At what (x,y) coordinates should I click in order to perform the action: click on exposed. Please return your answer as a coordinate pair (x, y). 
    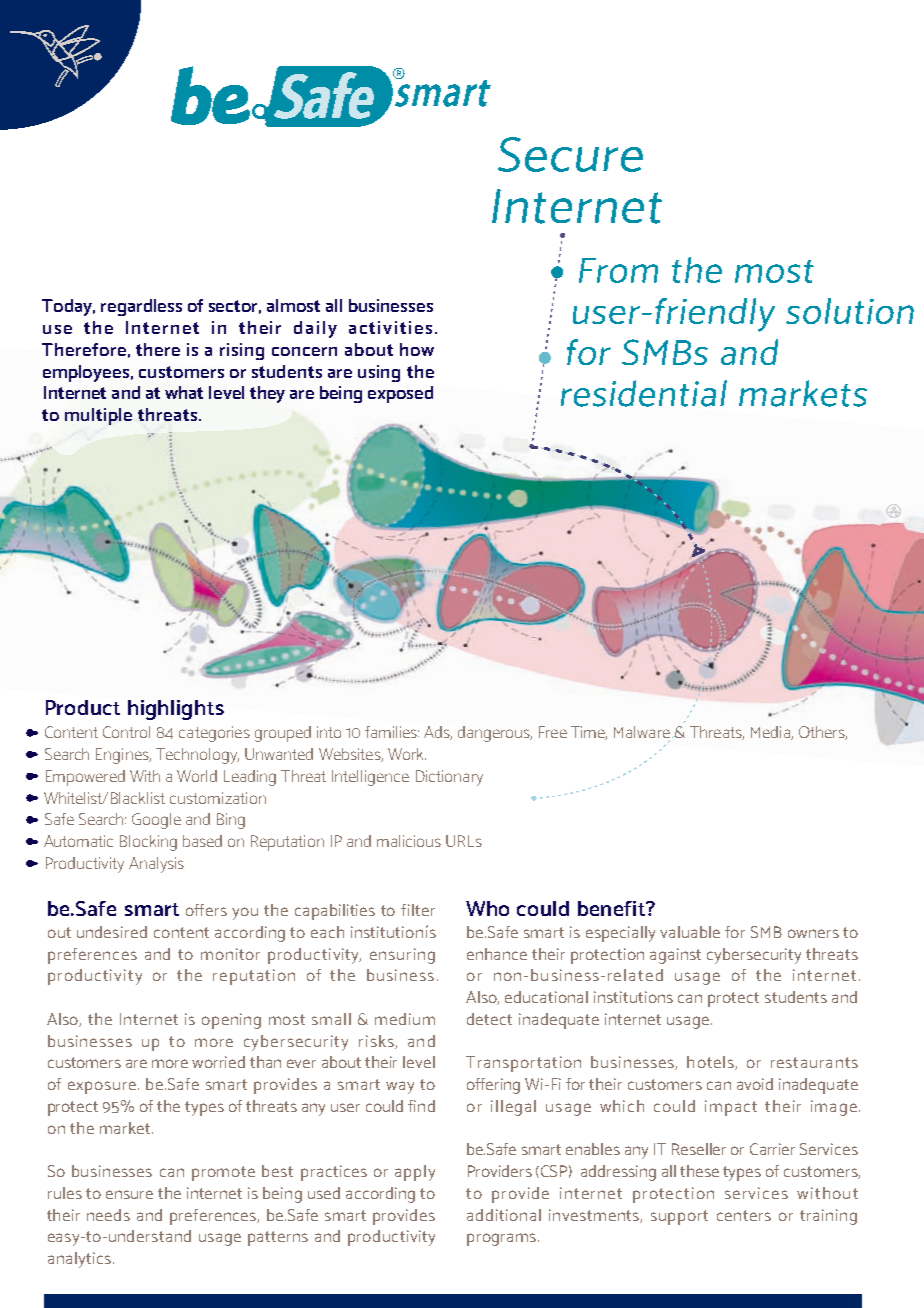
    Looking at the image, I should click on (400, 394).
